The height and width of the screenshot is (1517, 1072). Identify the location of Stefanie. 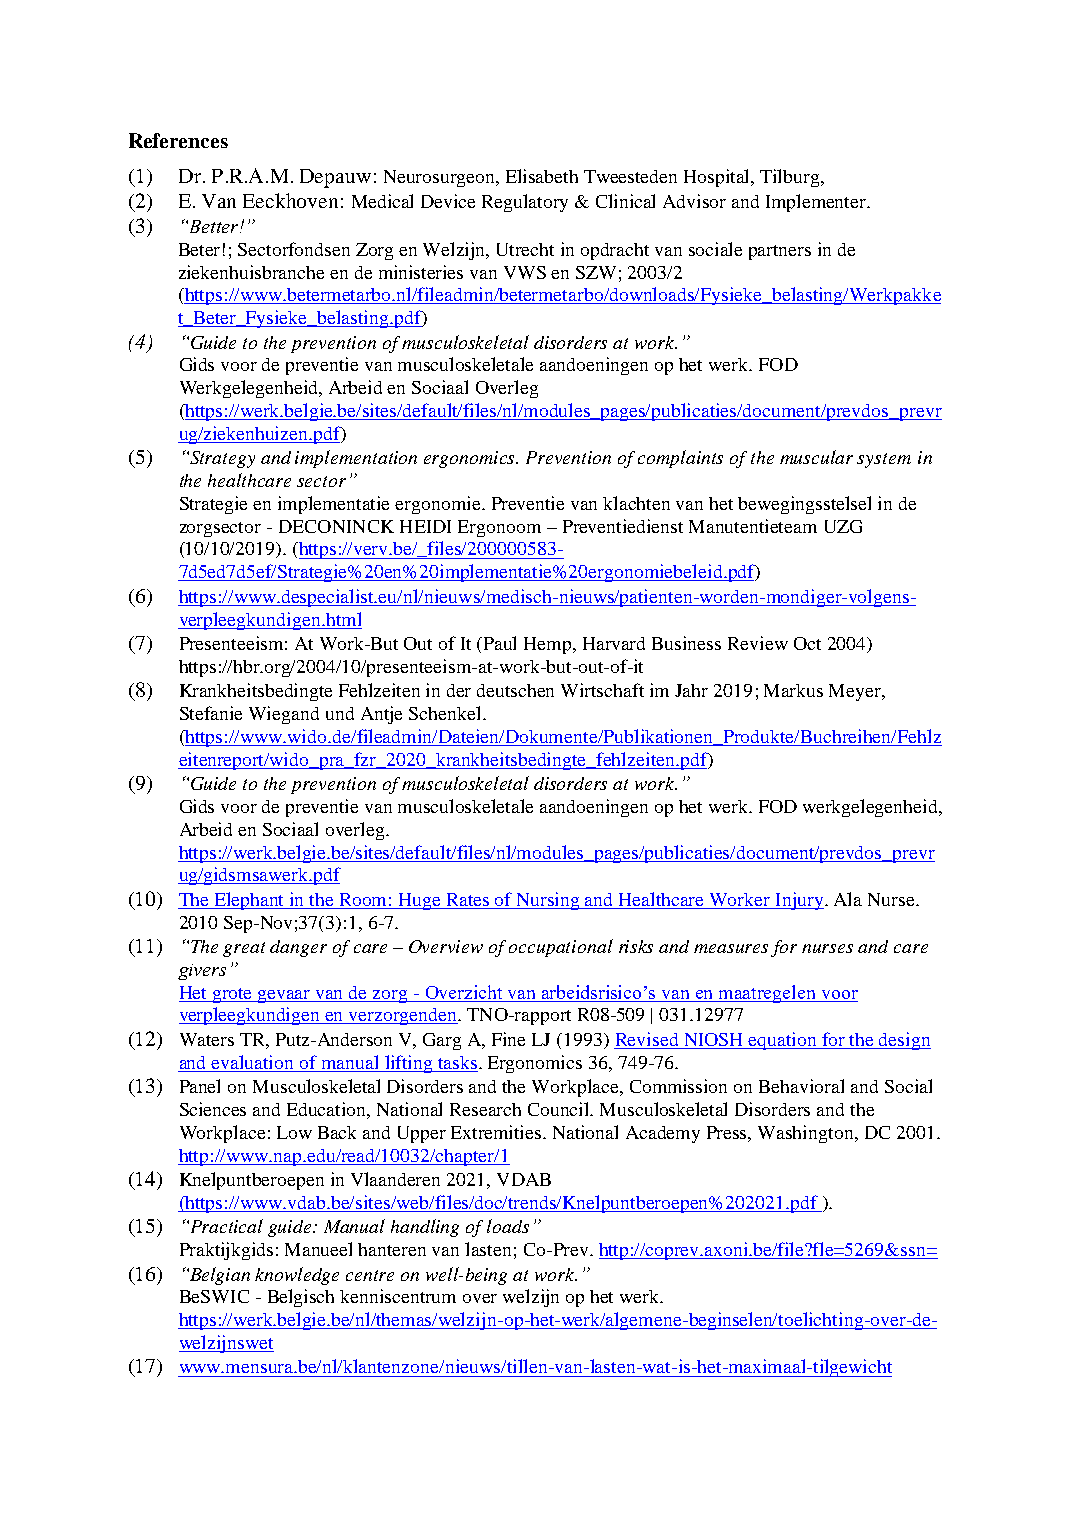
(211, 713).
